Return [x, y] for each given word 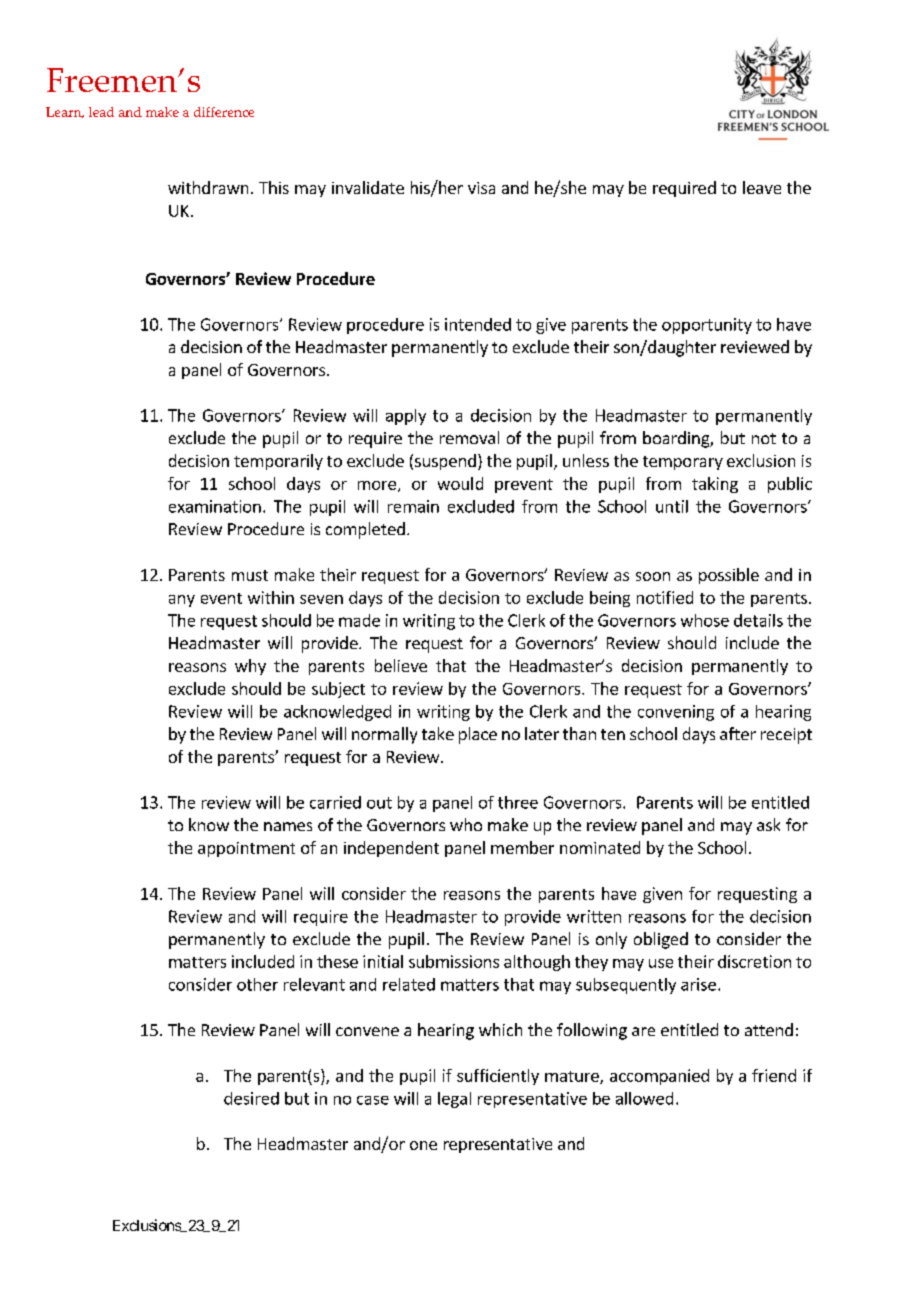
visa [481, 188]
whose [705, 620]
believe [401, 665]
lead [101, 112]
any [182, 601]
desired [251, 1098]
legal [454, 1100]
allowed [644, 1098]
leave [762, 187]
